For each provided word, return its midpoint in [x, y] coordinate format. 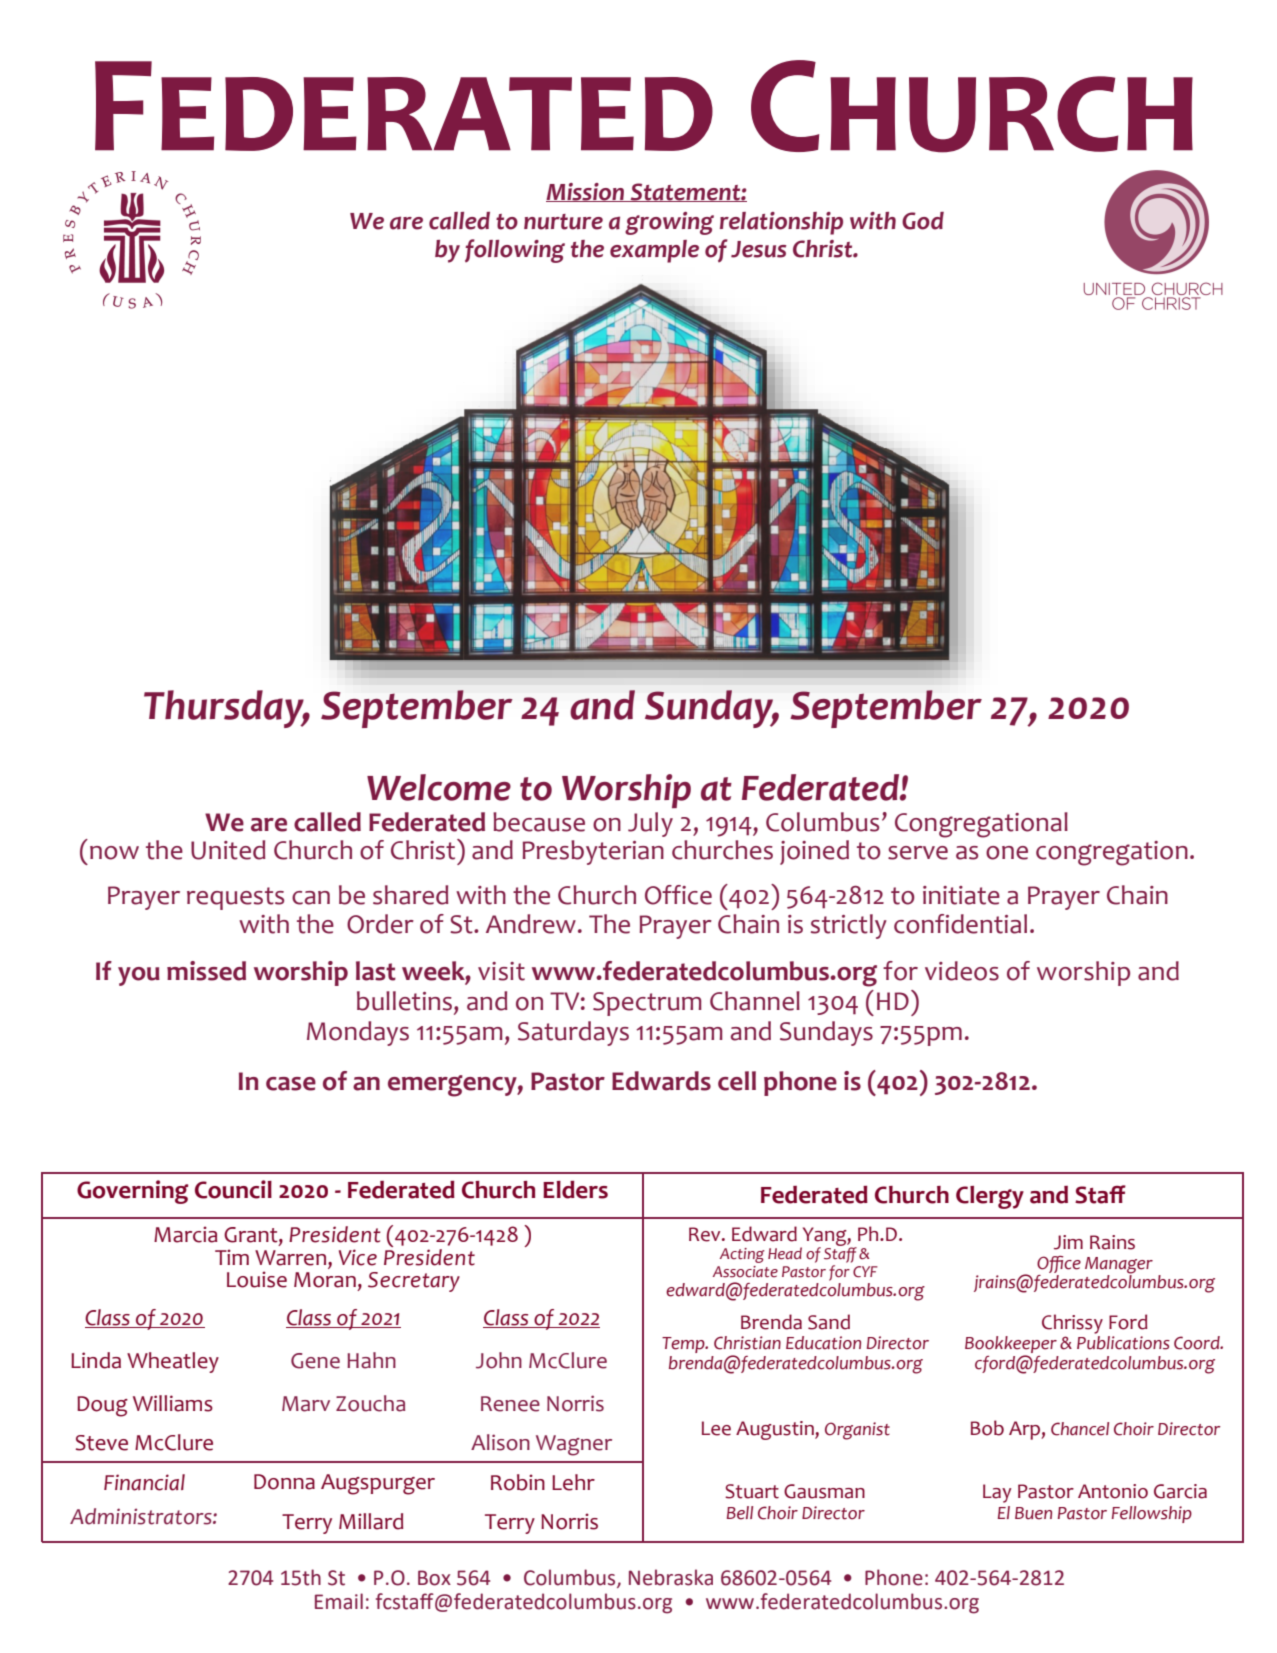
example [654, 251]
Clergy [990, 1197]
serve [918, 853]
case [291, 1084]
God [923, 221]
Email [339, 1601]
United [228, 850]
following [515, 251]
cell [737, 1081]
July [650, 824]
